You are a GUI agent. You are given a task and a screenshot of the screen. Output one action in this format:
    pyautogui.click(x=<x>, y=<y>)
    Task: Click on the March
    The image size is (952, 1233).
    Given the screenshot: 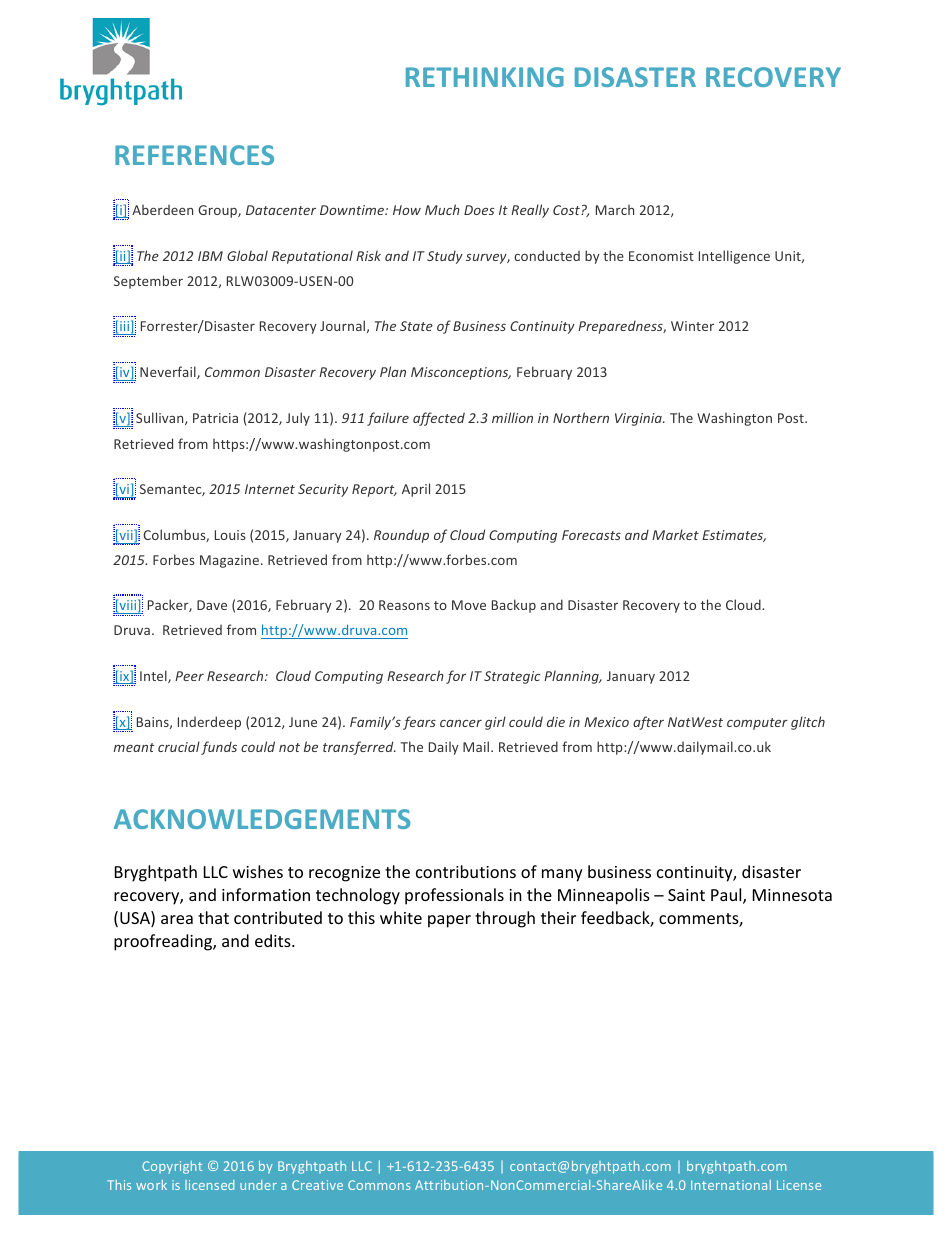 What is the action you would take?
    pyautogui.click(x=615, y=209)
